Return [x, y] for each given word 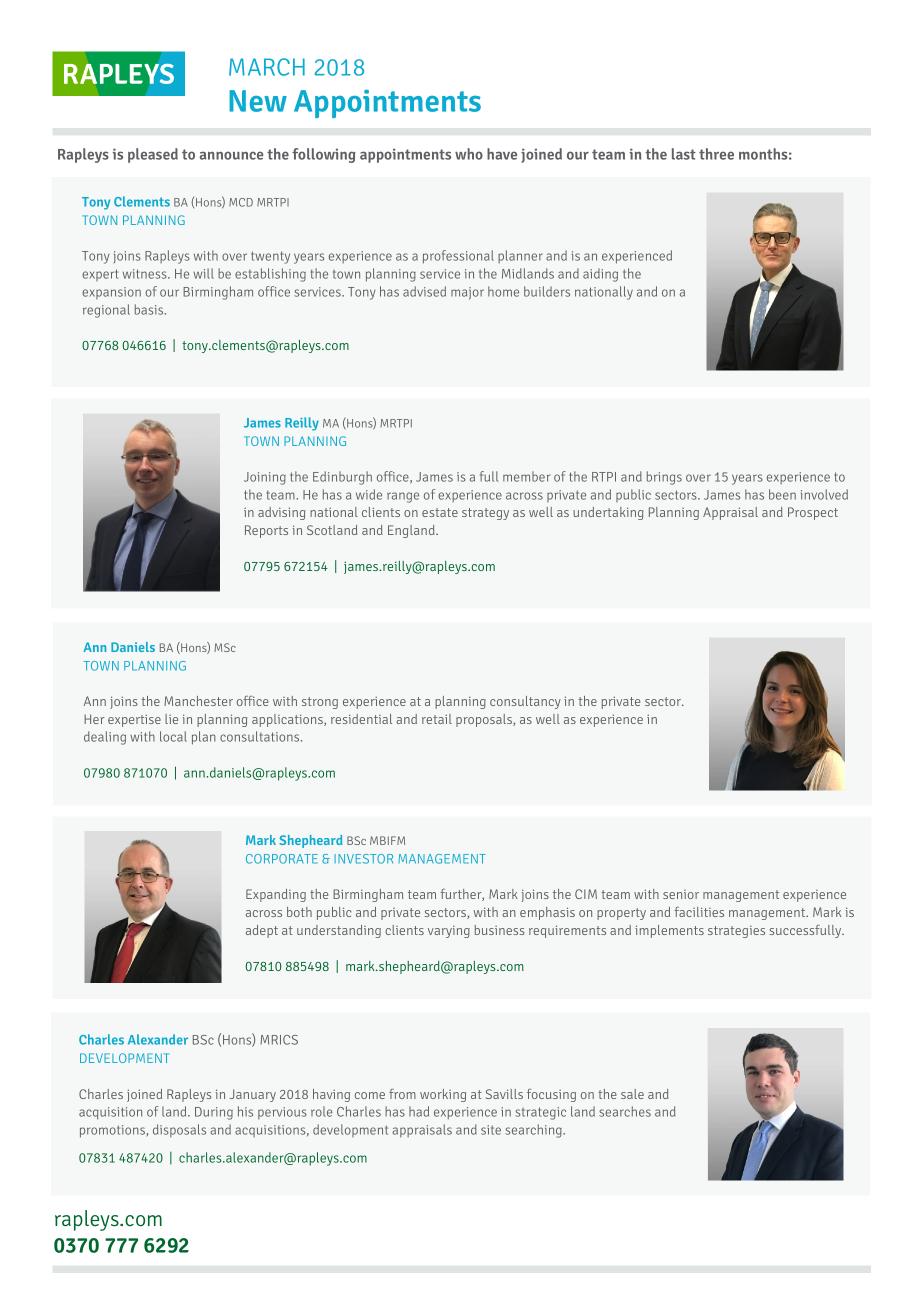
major [467, 293]
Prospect [813, 513]
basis [150, 309]
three [716, 154]
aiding [600, 275]
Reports [266, 531]
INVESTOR [363, 859]
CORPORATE [282, 859]
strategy [485, 514]
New [258, 101]
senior [681, 894]
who [469, 154]
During [214, 1113]
